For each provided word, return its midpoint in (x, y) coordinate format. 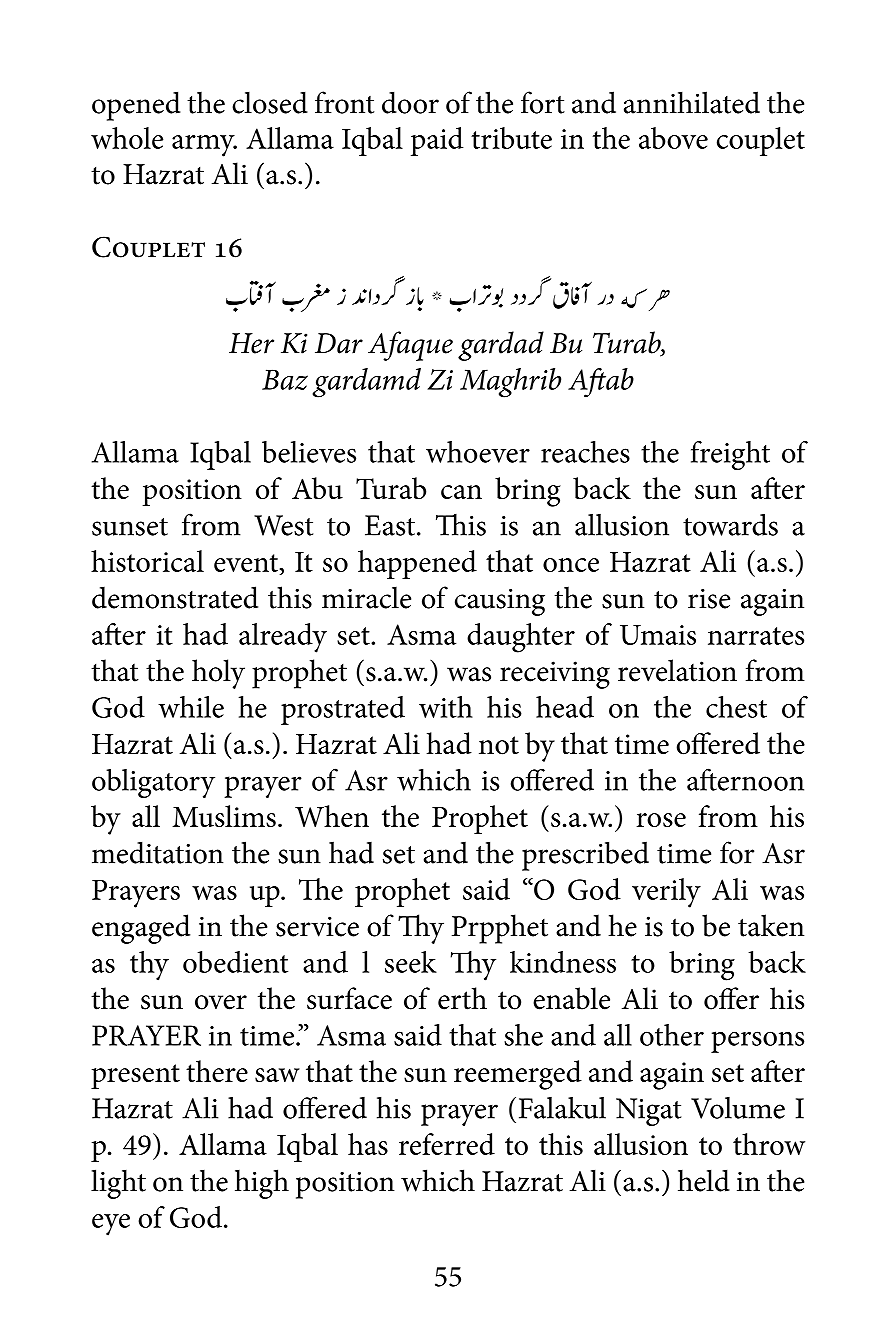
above (673, 138)
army (204, 146)
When (332, 816)
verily (666, 893)
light (118, 1184)
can (461, 492)
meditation (157, 852)
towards (730, 524)
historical (147, 561)
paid (437, 141)
